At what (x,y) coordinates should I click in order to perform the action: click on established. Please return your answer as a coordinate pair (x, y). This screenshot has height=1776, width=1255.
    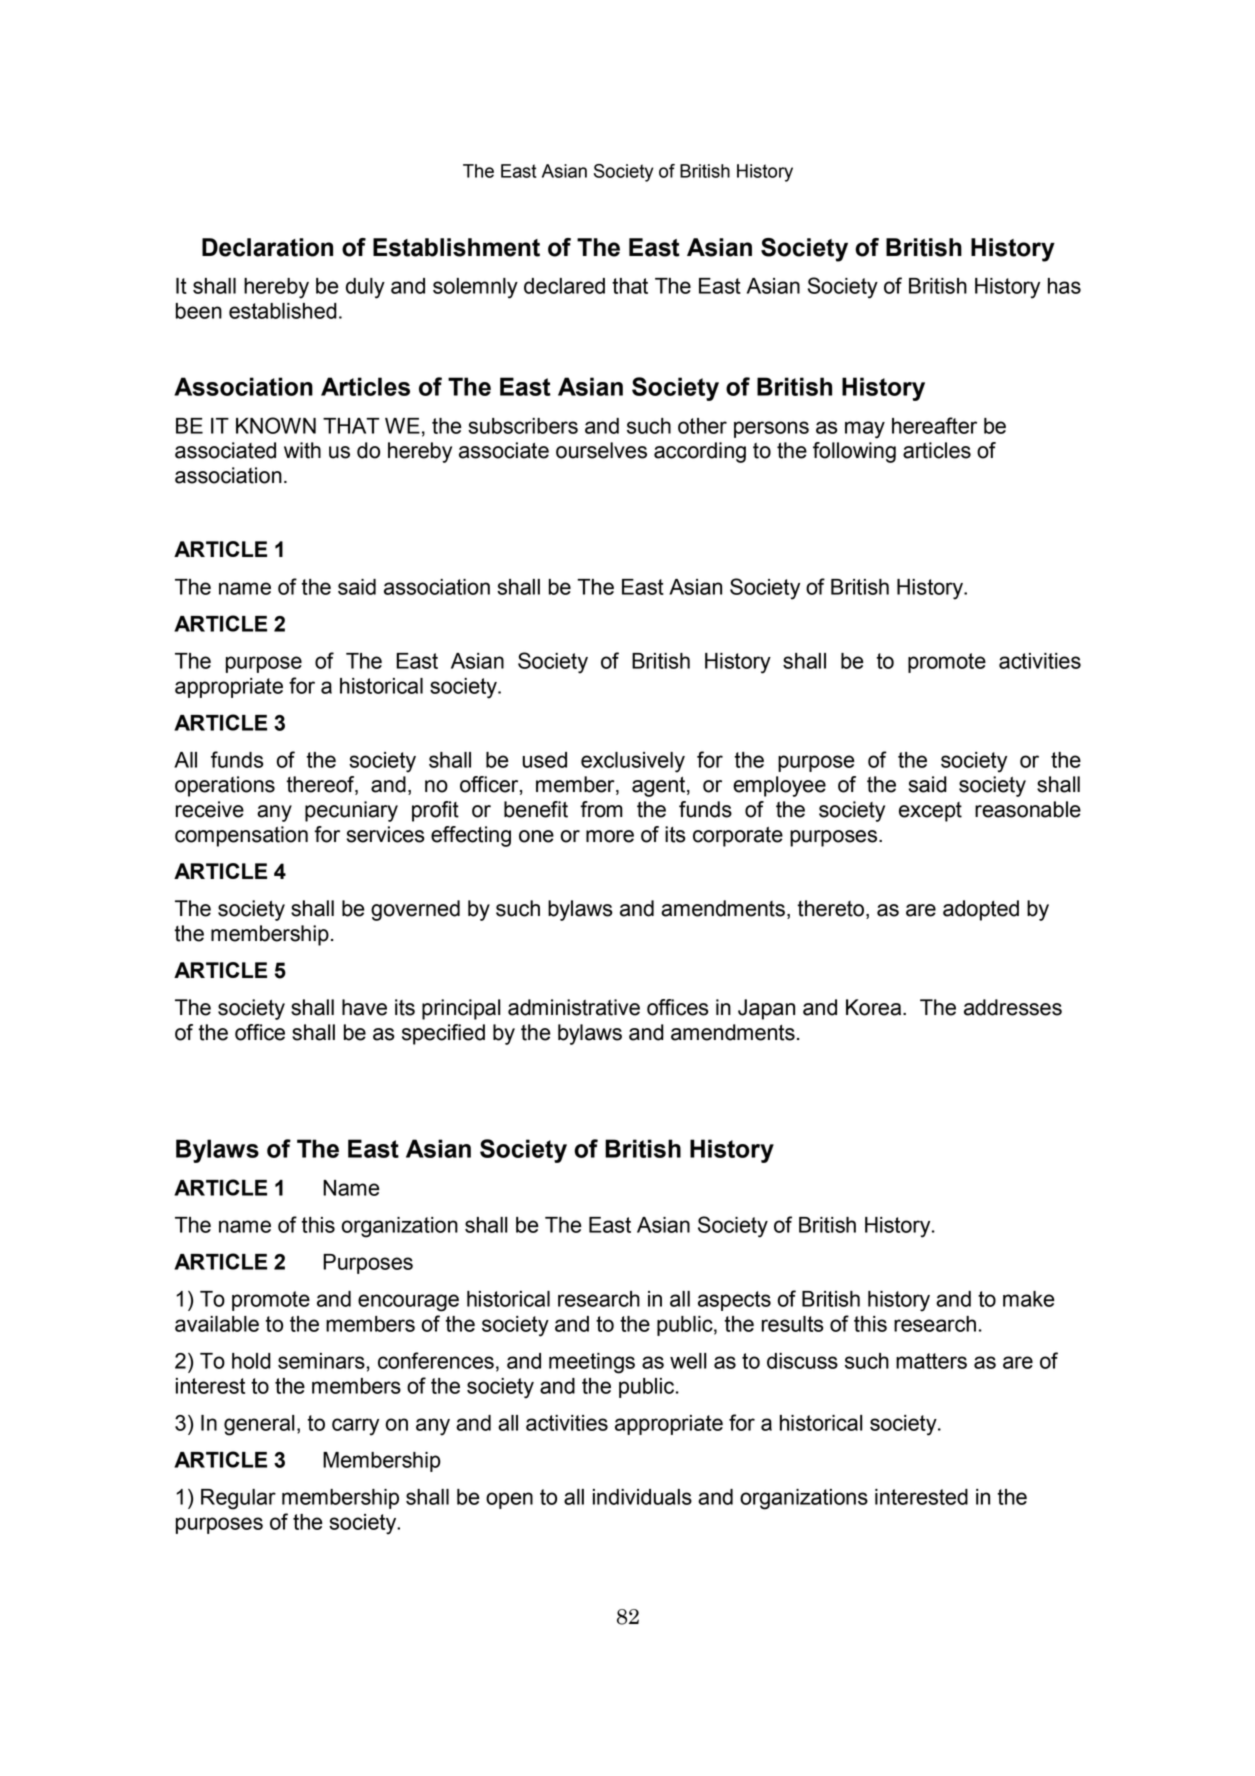
    Looking at the image, I should click on (283, 311).
